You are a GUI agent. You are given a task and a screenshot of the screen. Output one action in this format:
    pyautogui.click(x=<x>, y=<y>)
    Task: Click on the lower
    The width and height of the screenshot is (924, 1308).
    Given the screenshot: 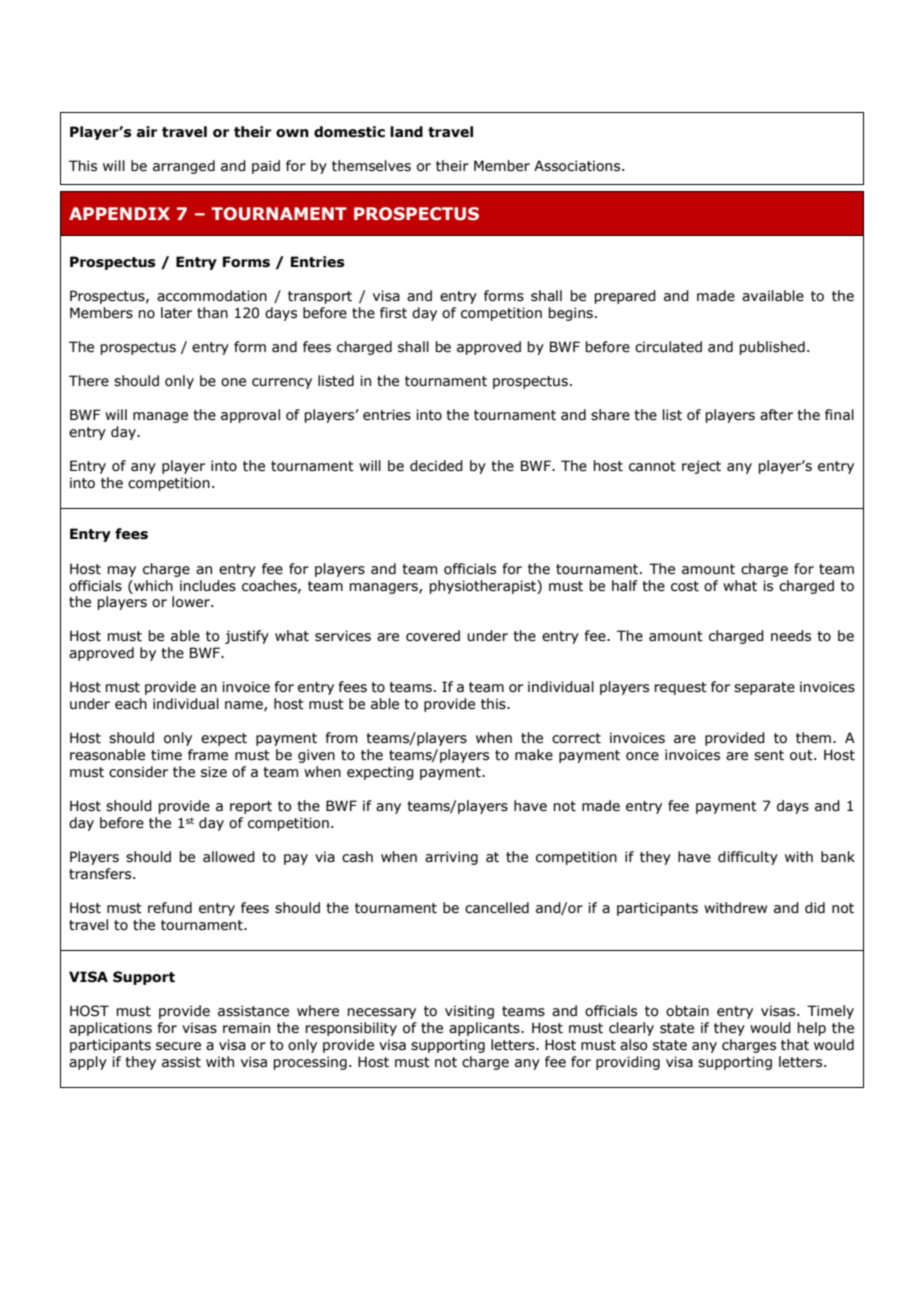 What is the action you would take?
    pyautogui.click(x=192, y=602)
